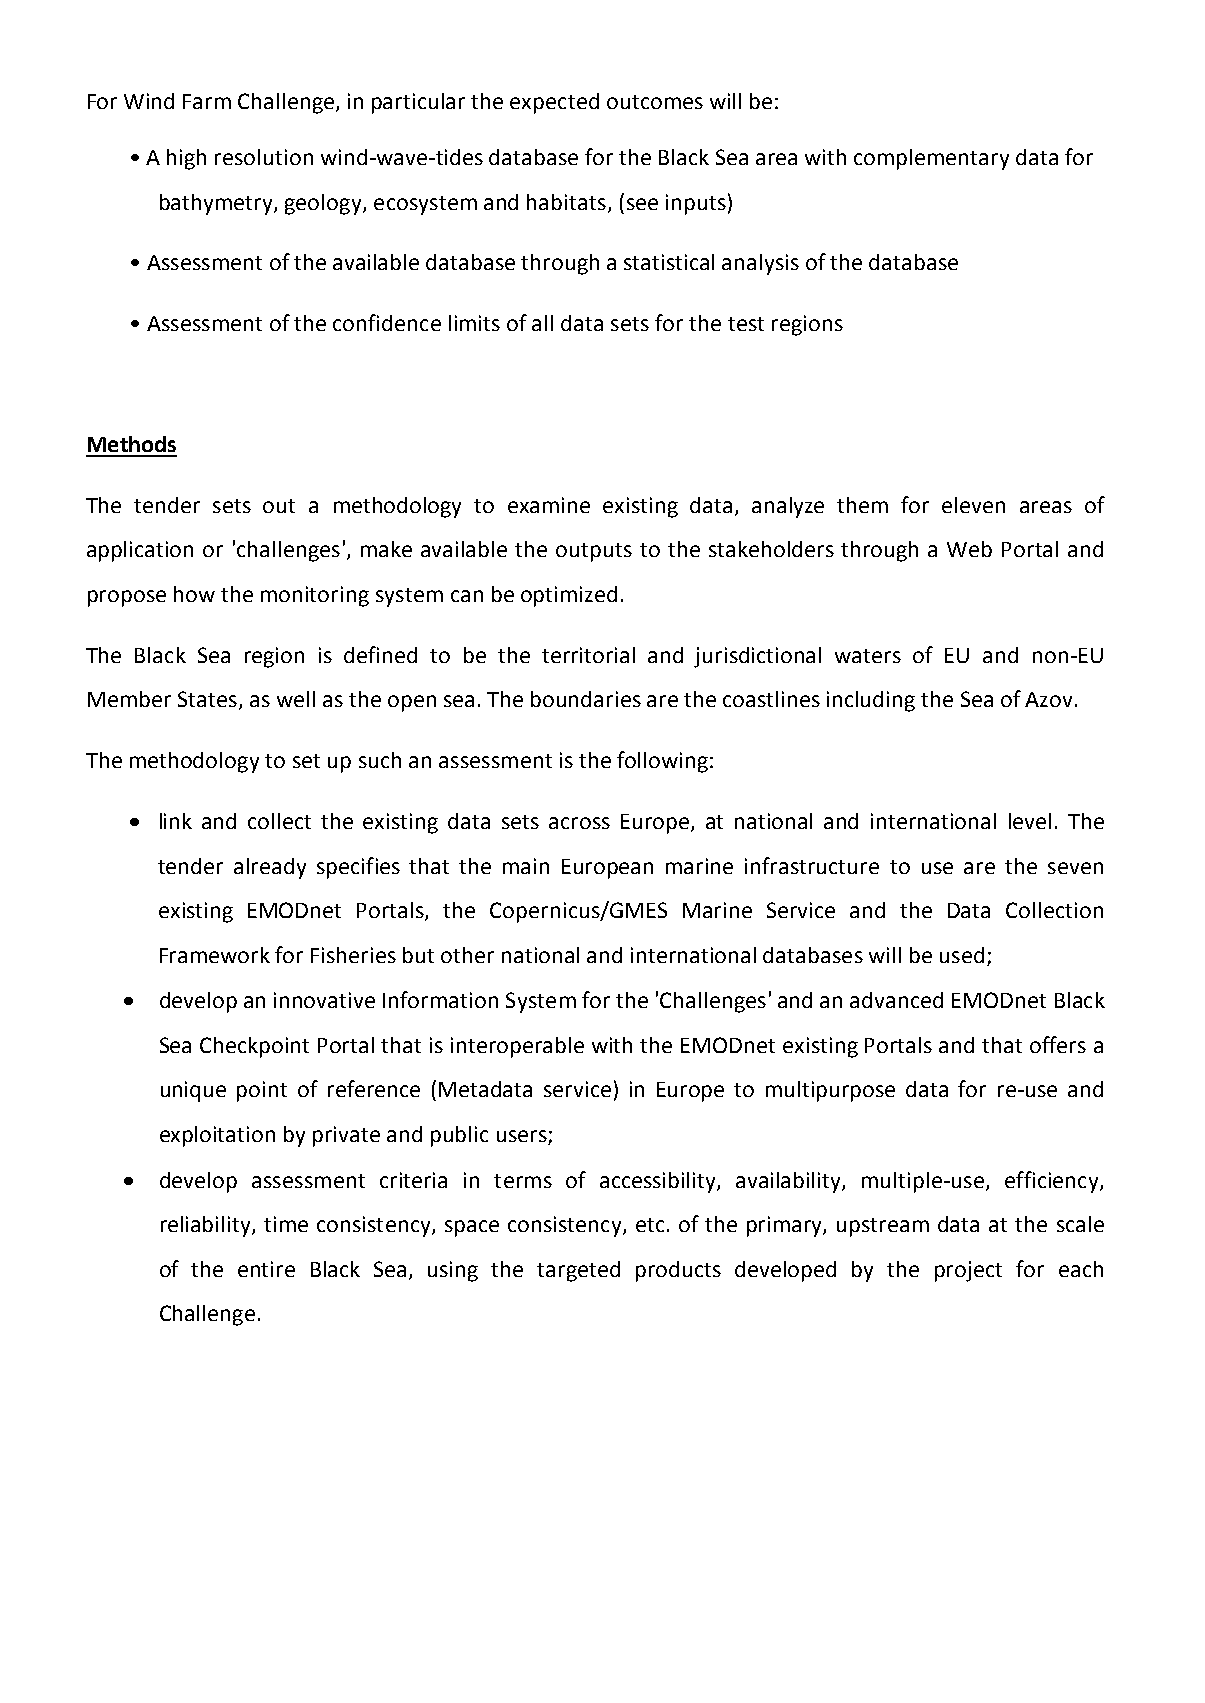 The height and width of the screenshot is (1703, 1205). I want to click on confidence, so click(387, 322).
